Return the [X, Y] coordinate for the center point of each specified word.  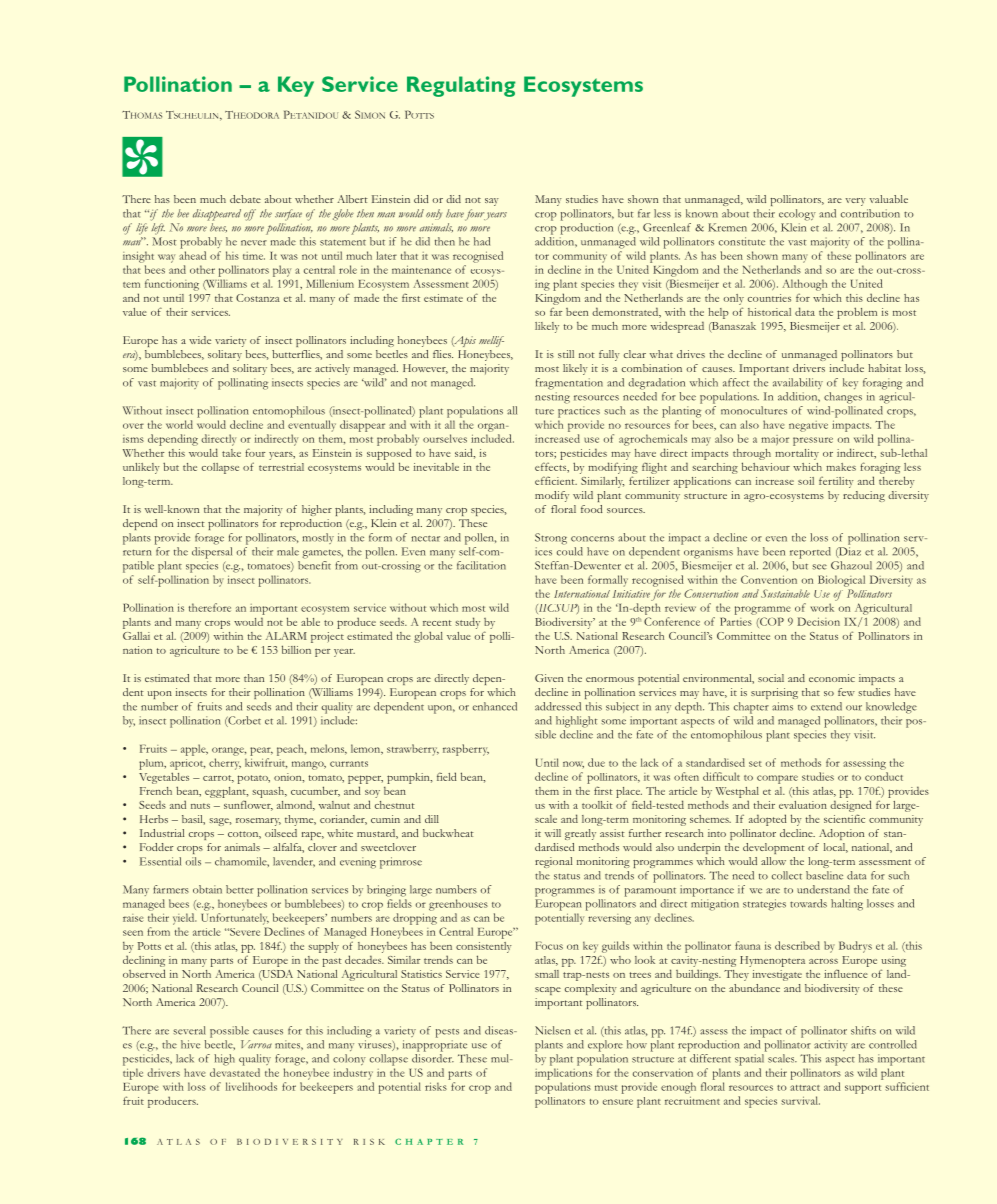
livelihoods [251, 1086]
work [822, 607]
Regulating [461, 86]
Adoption [841, 834]
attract [805, 1088]
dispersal [212, 553]
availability [798, 383]
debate [245, 199]
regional [553, 862]
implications [563, 1074]
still [566, 354]
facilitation [481, 565]
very [855, 202]
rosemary [258, 822]
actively [332, 369]
